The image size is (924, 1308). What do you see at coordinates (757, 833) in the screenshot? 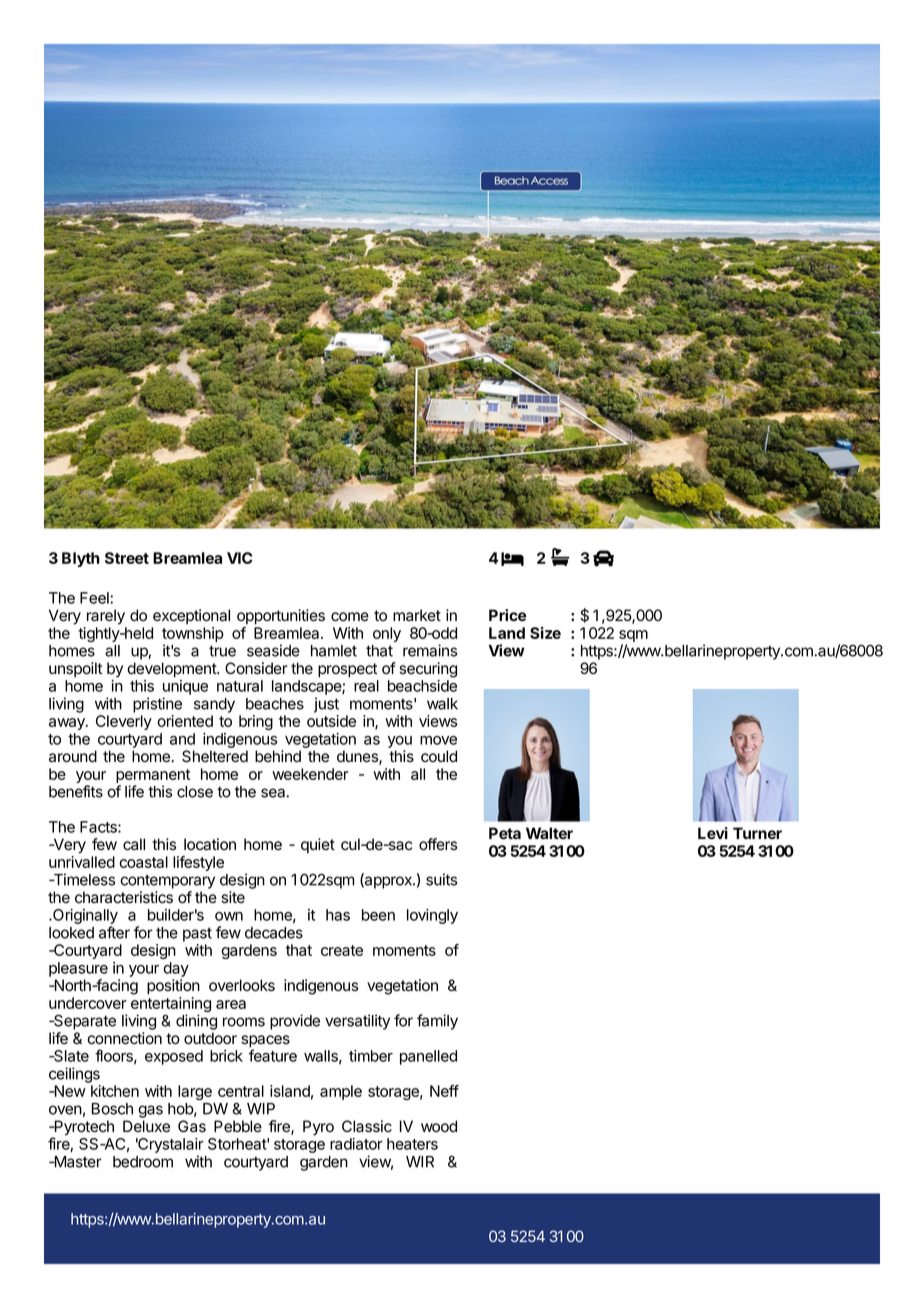
I see `Turner` at bounding box center [757, 833].
